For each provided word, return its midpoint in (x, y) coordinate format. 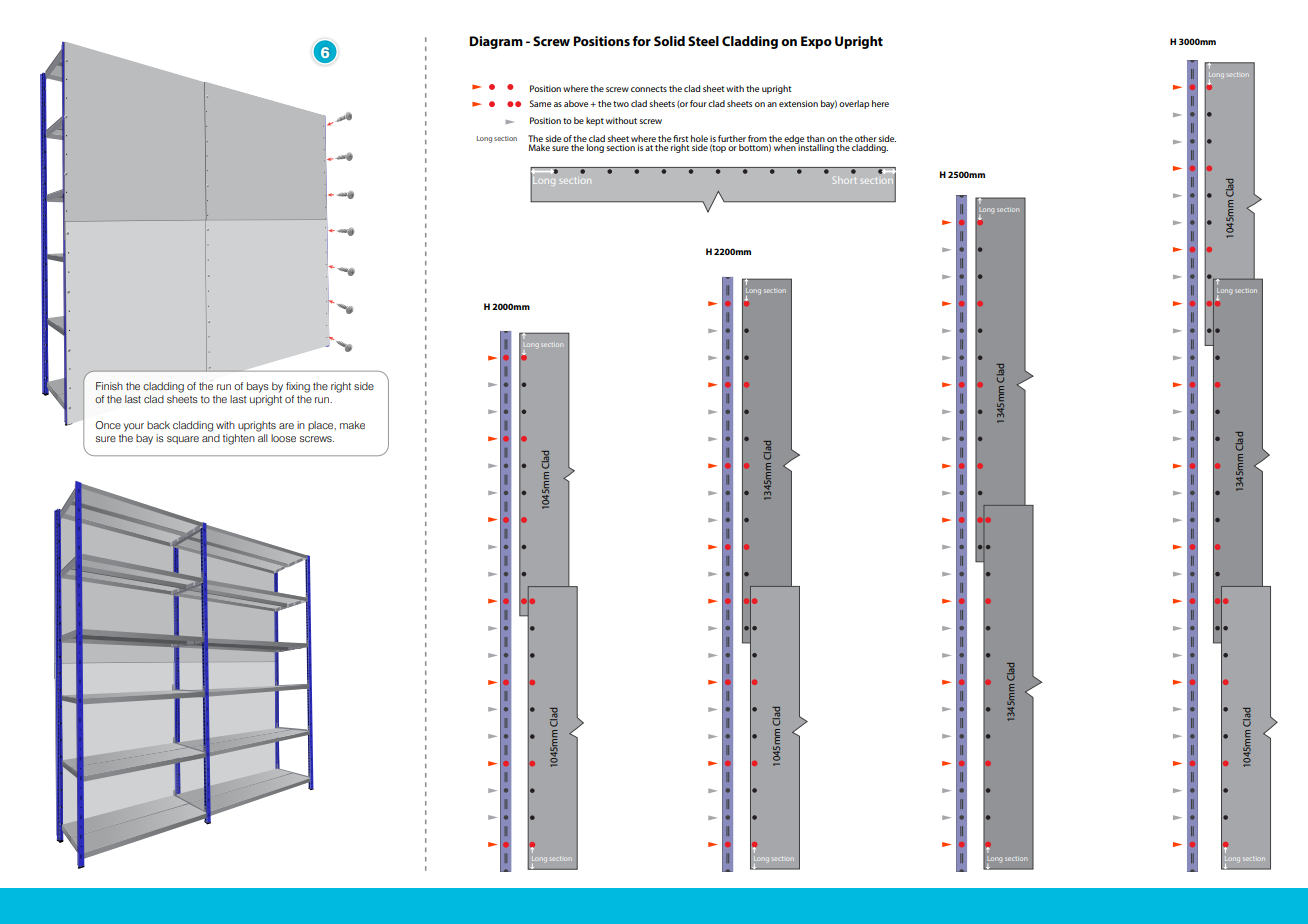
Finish (109, 386)
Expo (816, 42)
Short (844, 181)
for (641, 41)
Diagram (496, 42)
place (322, 426)
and (211, 438)
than (816, 140)
